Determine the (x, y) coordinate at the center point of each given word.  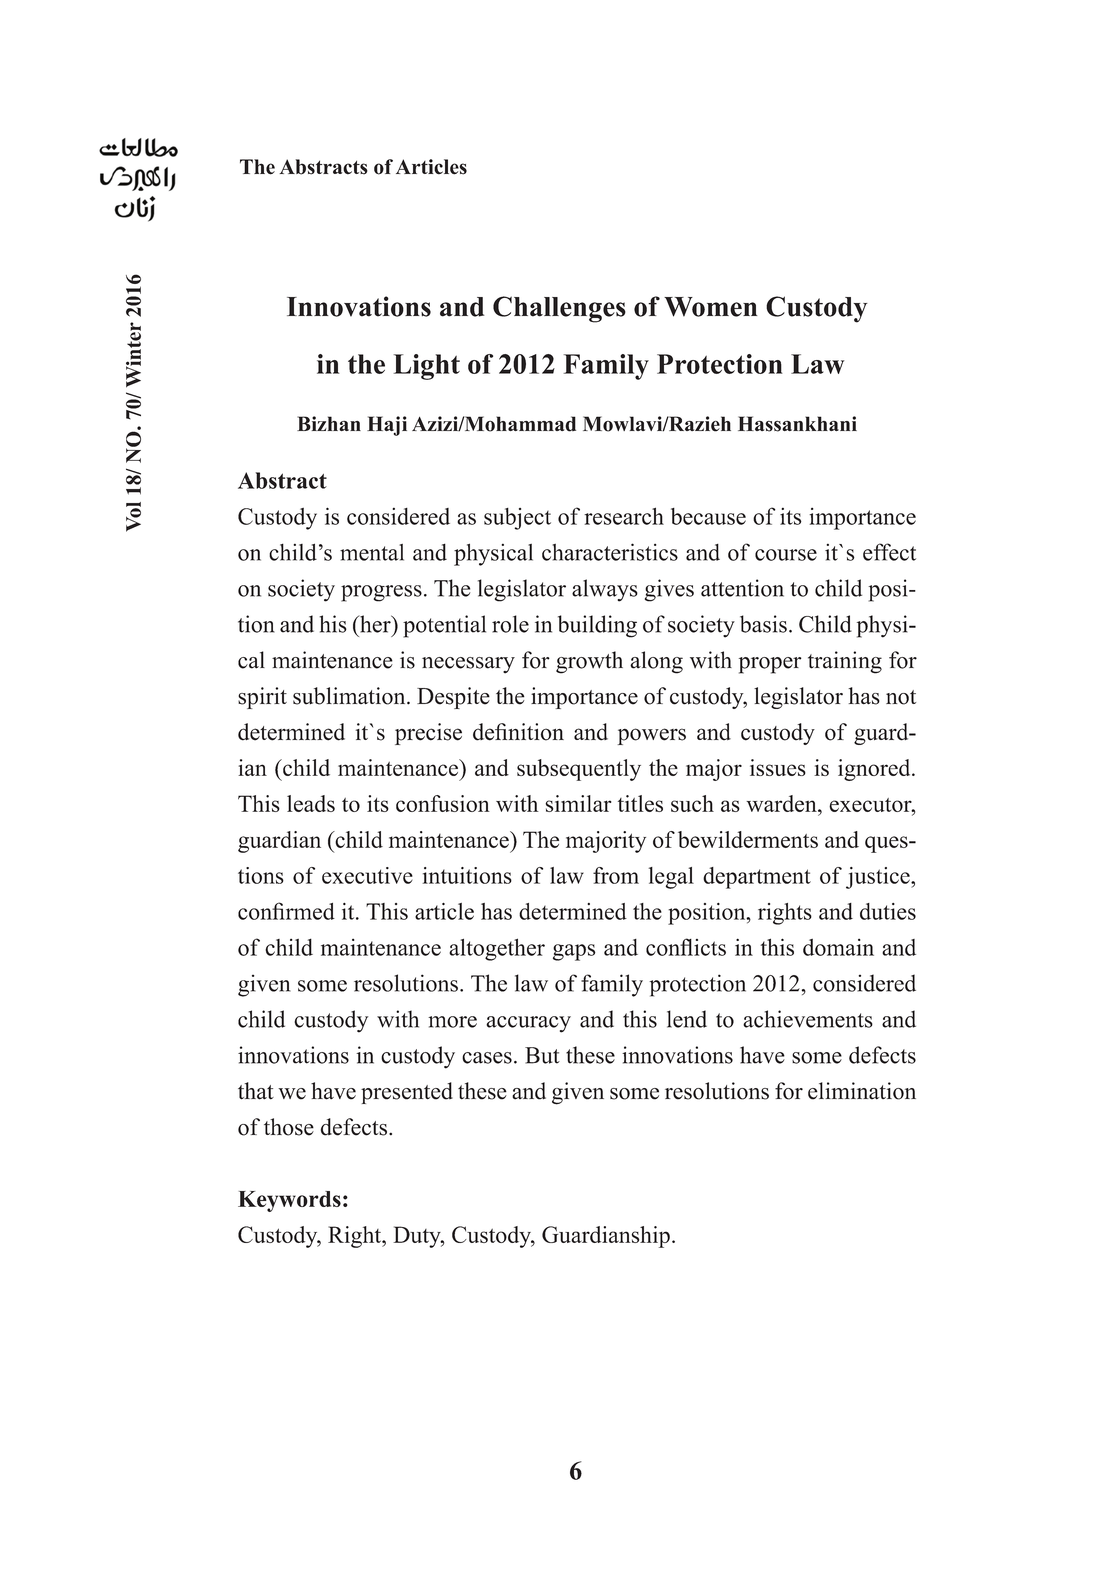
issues (778, 767)
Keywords (289, 1201)
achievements (808, 1019)
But (542, 1055)
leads (311, 803)
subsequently (579, 770)
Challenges (559, 309)
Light (426, 367)
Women (711, 307)
